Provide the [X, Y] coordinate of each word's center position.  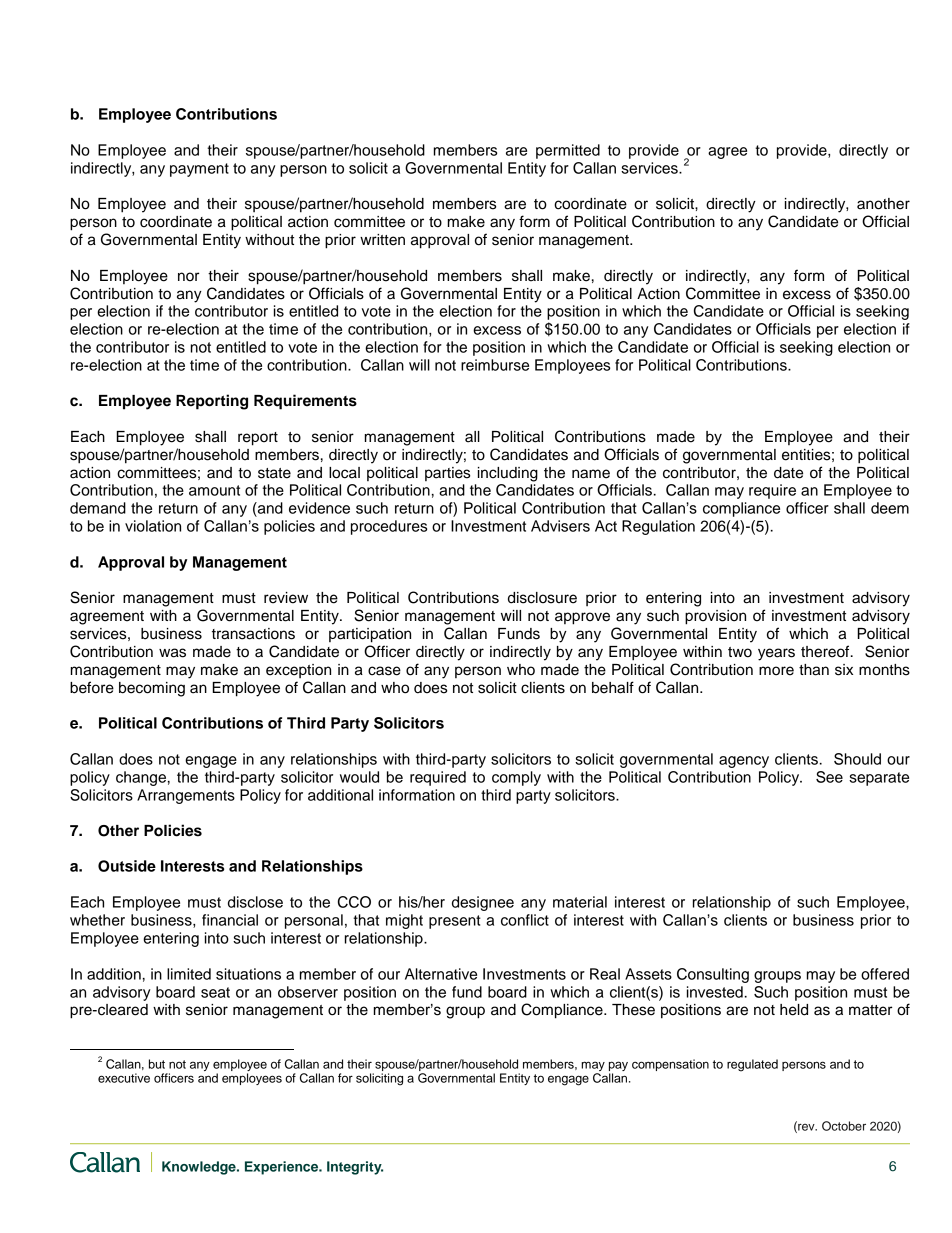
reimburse [495, 365]
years [776, 654]
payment [199, 170]
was [172, 653]
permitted [568, 151]
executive [124, 1078]
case [384, 671]
